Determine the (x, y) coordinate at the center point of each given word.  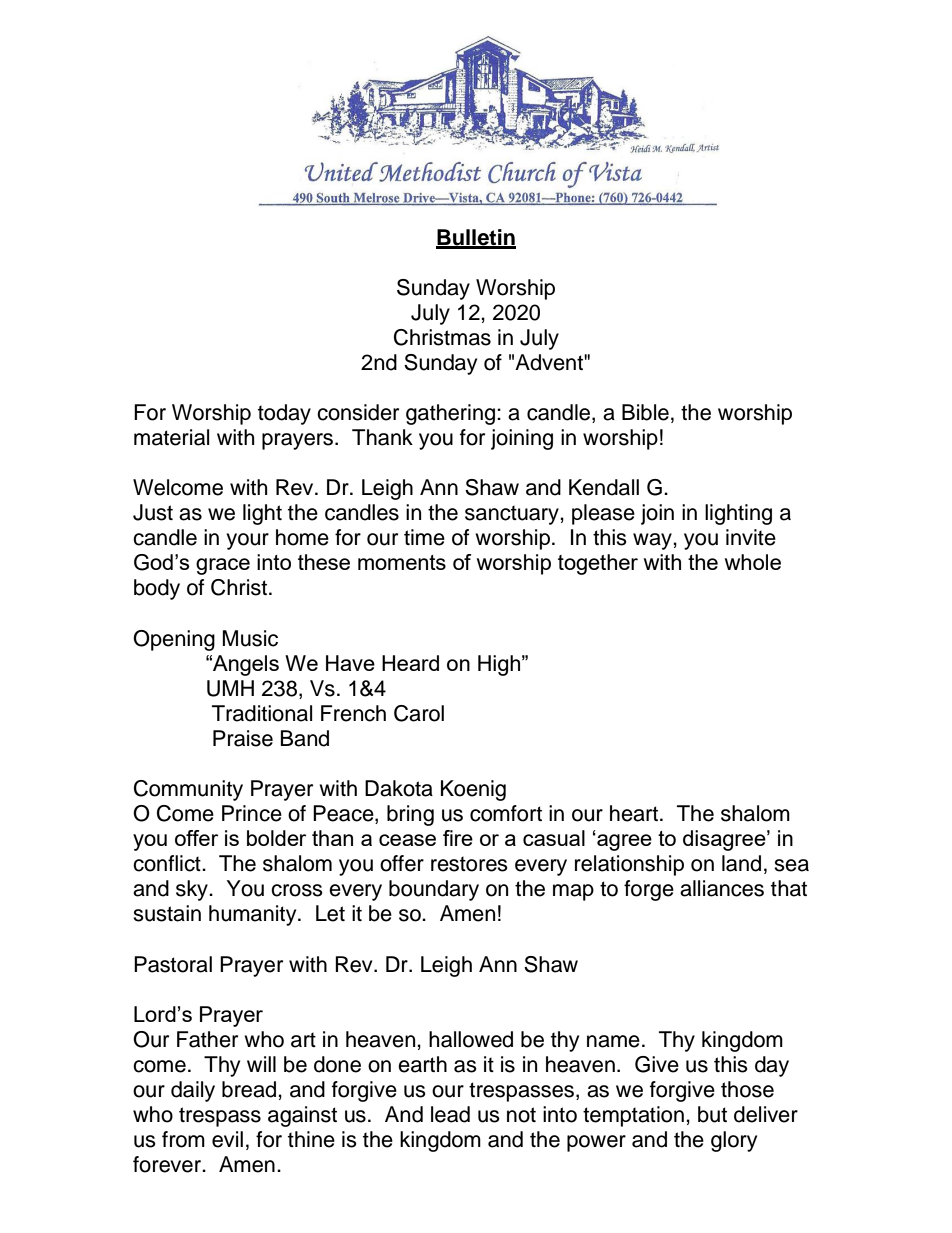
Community (188, 790)
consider (358, 412)
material (171, 437)
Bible (645, 412)
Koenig (473, 790)
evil (227, 1139)
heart (634, 813)
